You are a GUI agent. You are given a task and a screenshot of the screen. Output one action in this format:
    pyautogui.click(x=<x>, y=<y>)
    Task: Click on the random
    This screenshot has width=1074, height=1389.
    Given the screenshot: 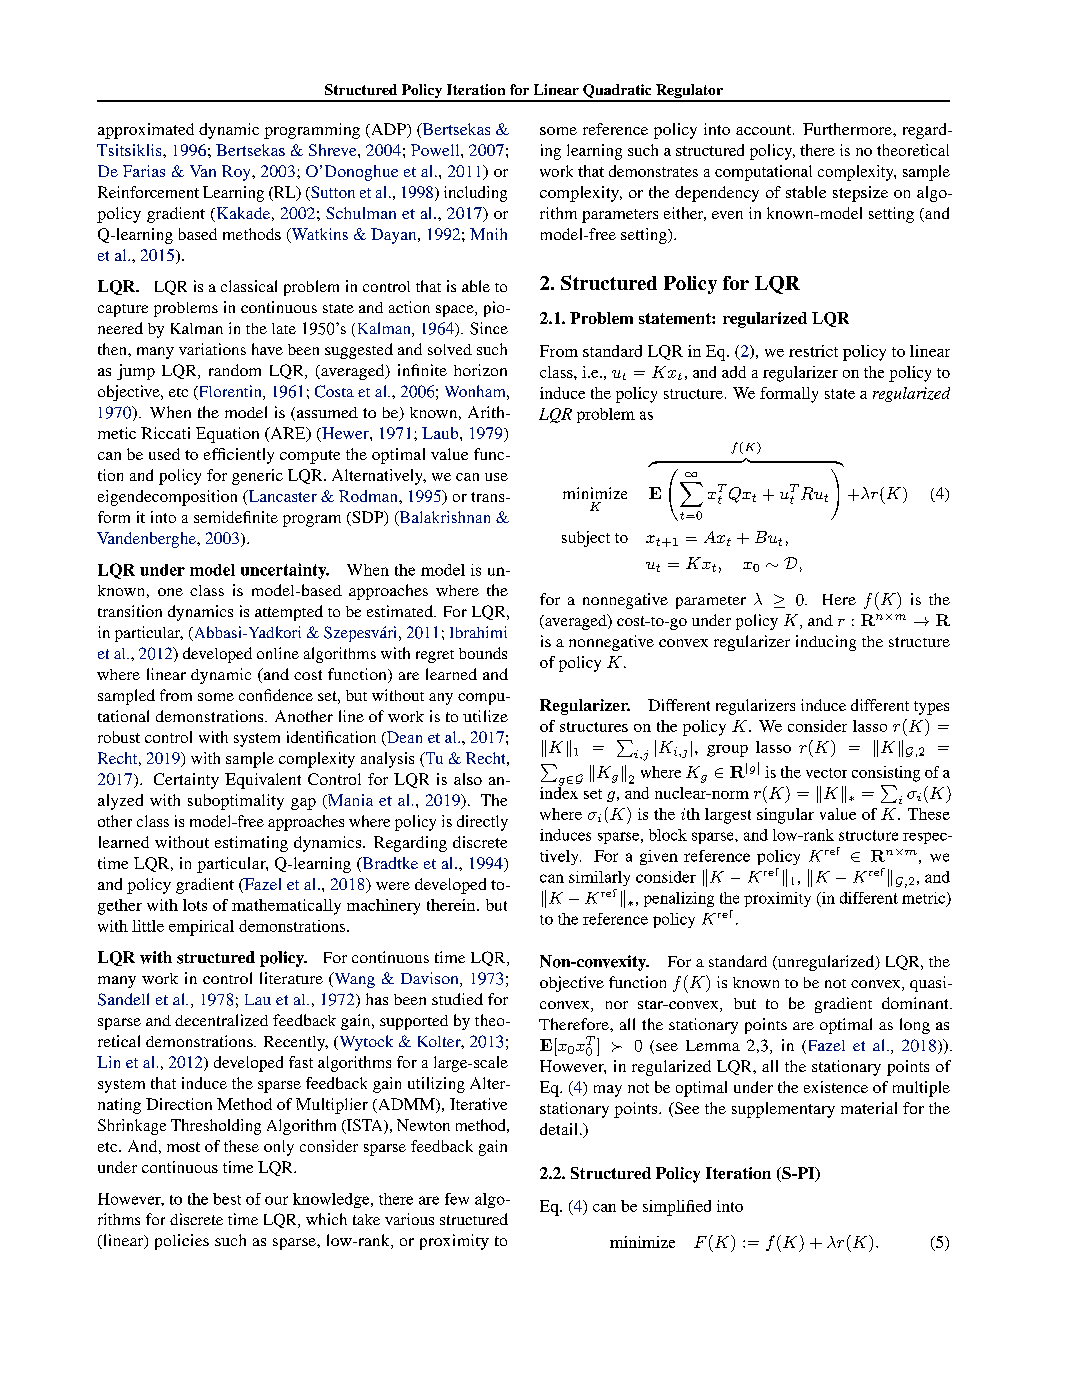 What is the action you would take?
    pyautogui.click(x=235, y=370)
